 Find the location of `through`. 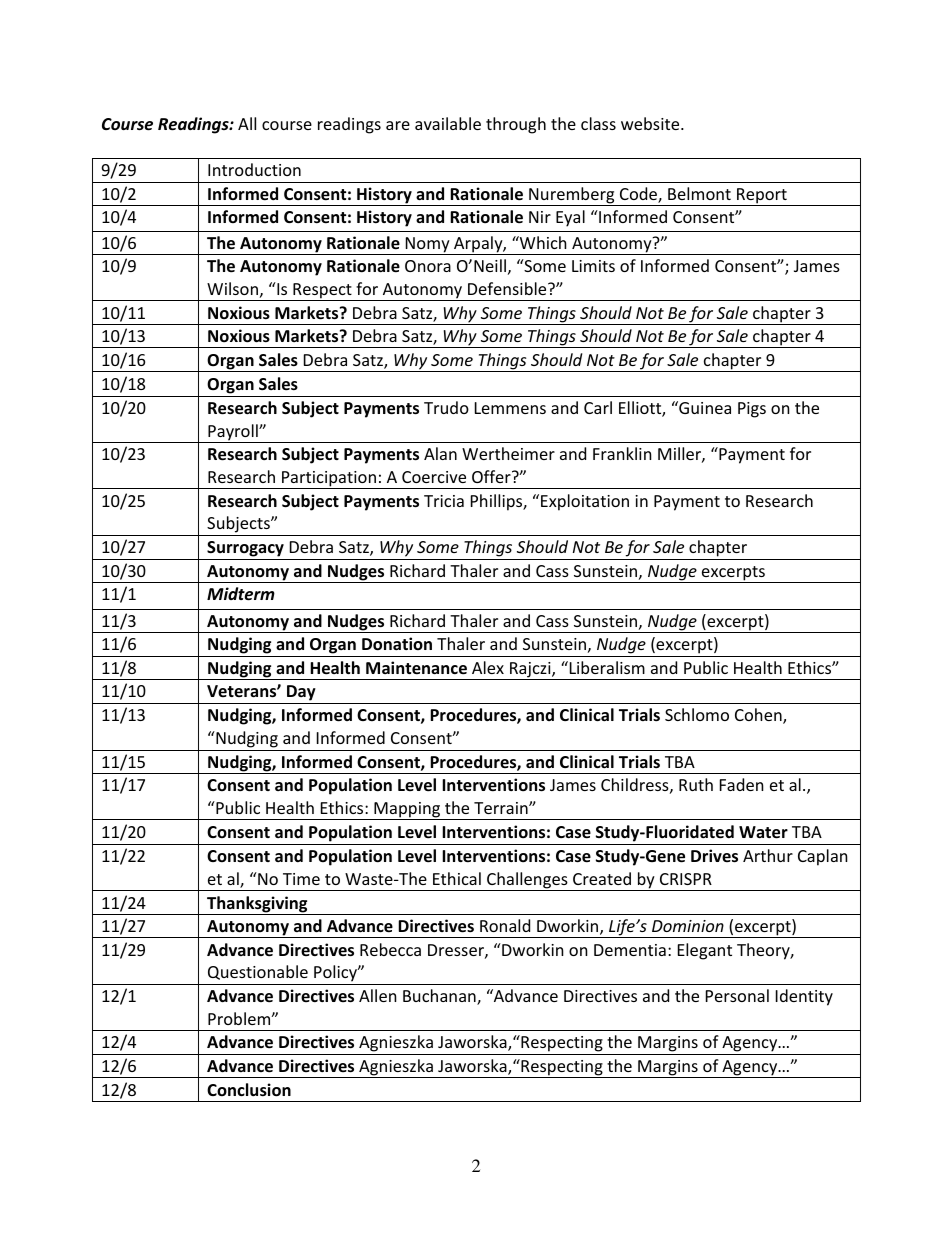

through is located at coordinates (516, 125).
